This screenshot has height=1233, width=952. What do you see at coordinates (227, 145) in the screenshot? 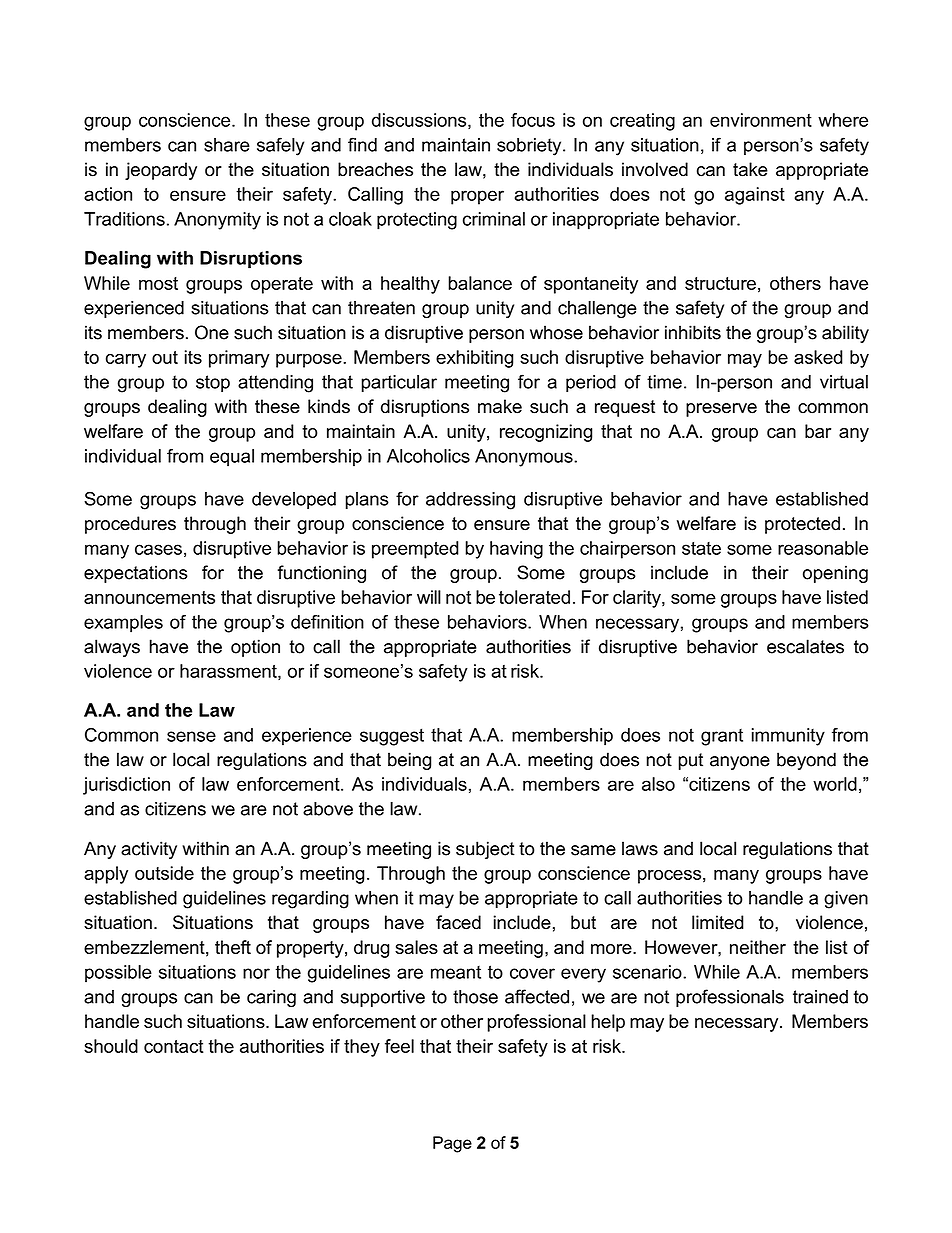
I see `share` at bounding box center [227, 145].
